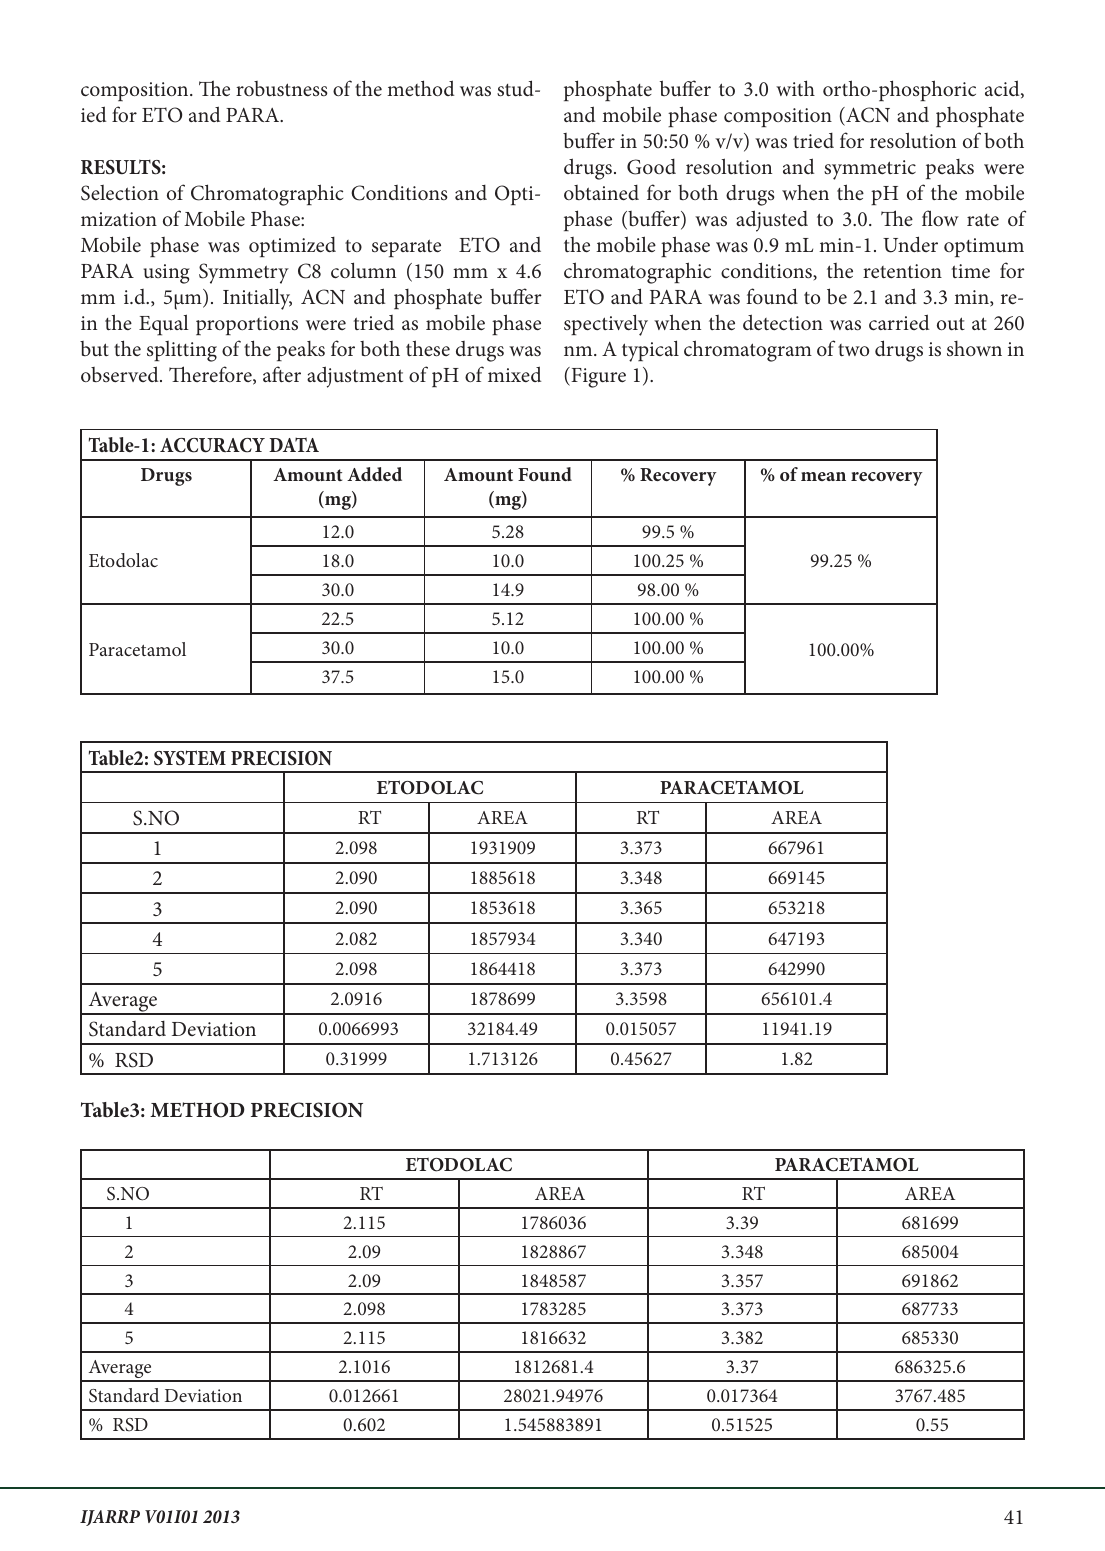 Image resolution: width=1105 pixels, height=1551 pixels. Describe the element at coordinates (190, 758) in the page. I see `SYSTEM` at that location.
